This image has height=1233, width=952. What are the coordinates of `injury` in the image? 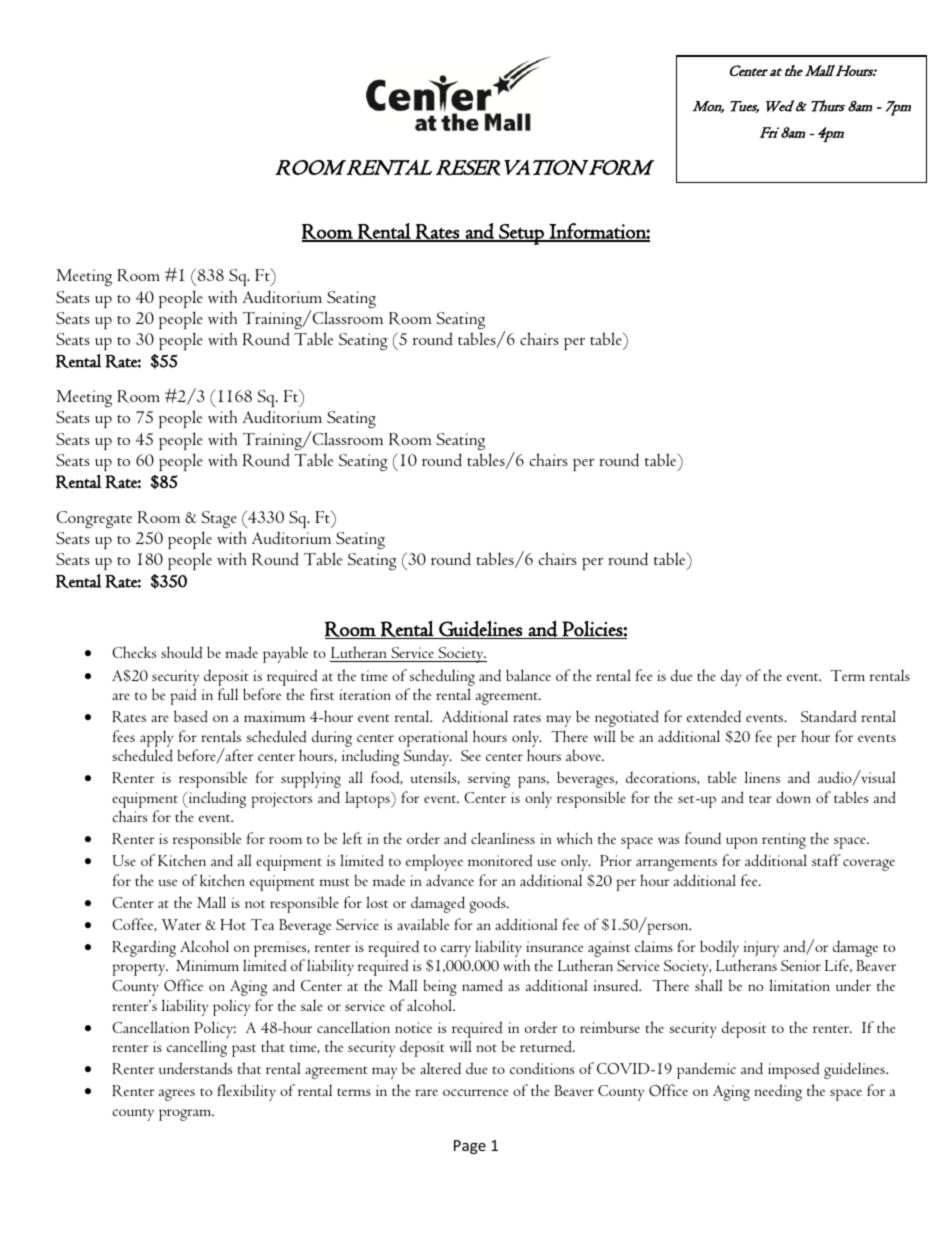 It's located at (761, 949).
